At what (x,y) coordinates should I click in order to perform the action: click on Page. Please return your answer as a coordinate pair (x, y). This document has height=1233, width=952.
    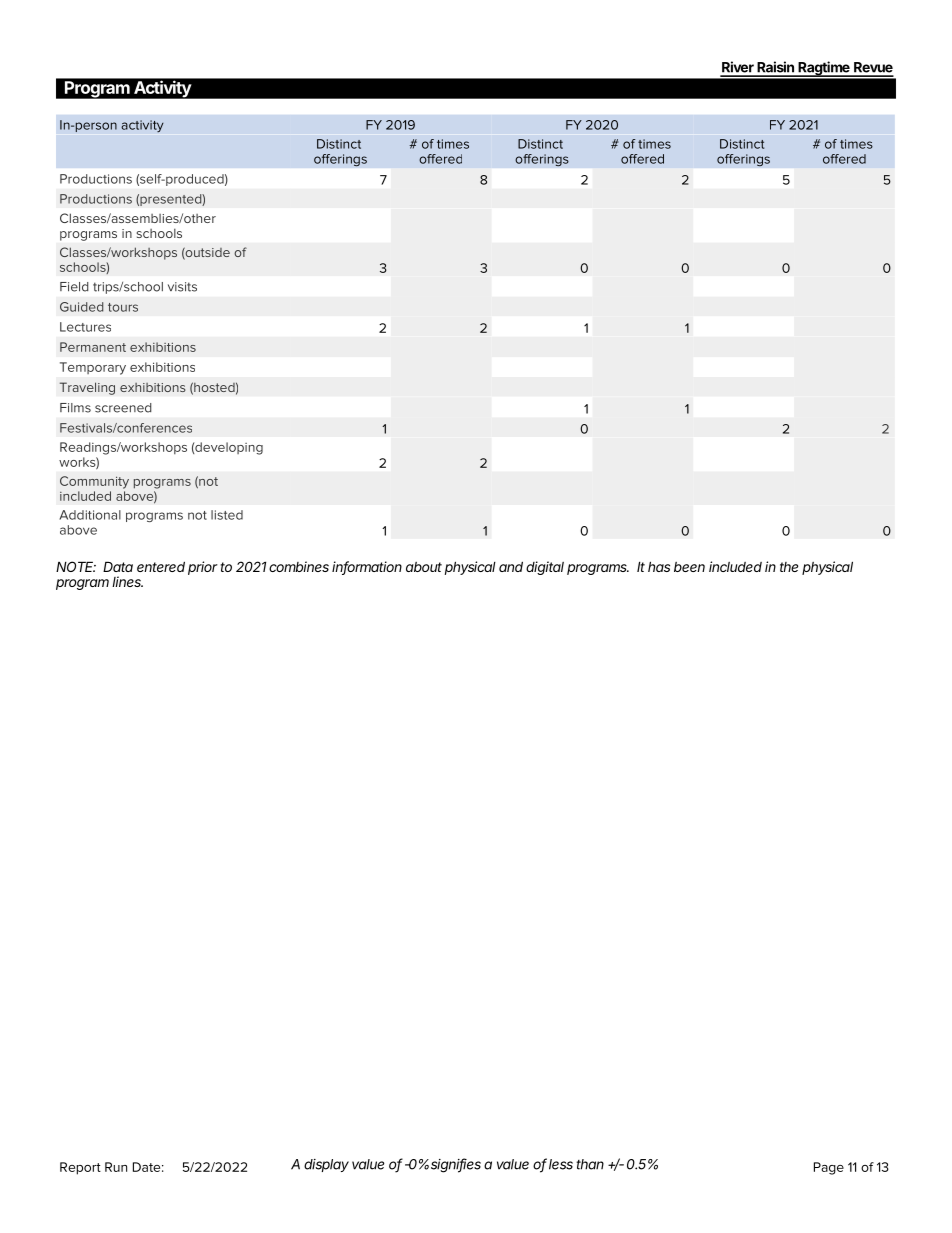
    Looking at the image, I should click on (829, 1168).
